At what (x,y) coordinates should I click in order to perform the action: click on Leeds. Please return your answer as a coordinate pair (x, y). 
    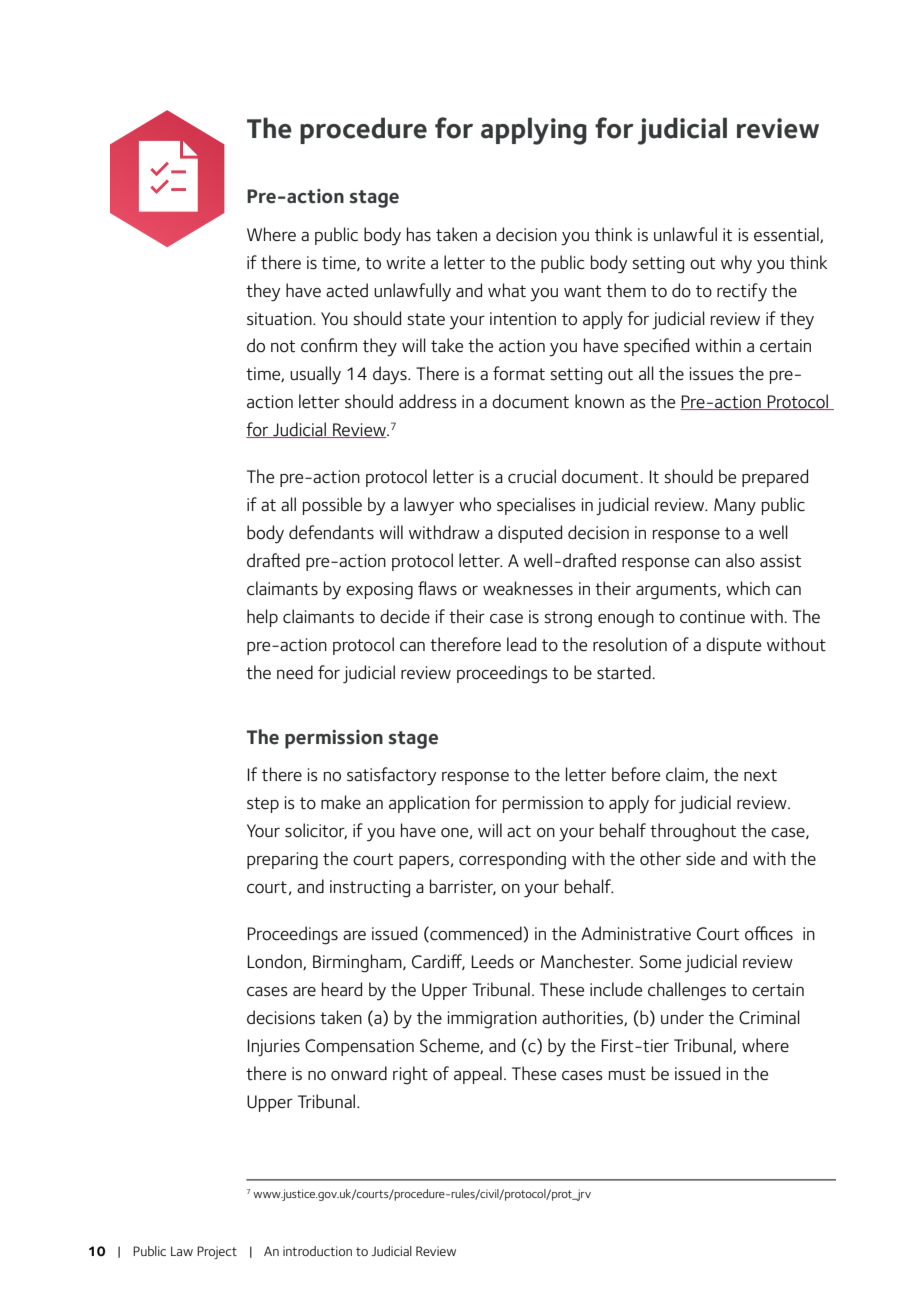
    Looking at the image, I should click on (492, 961).
